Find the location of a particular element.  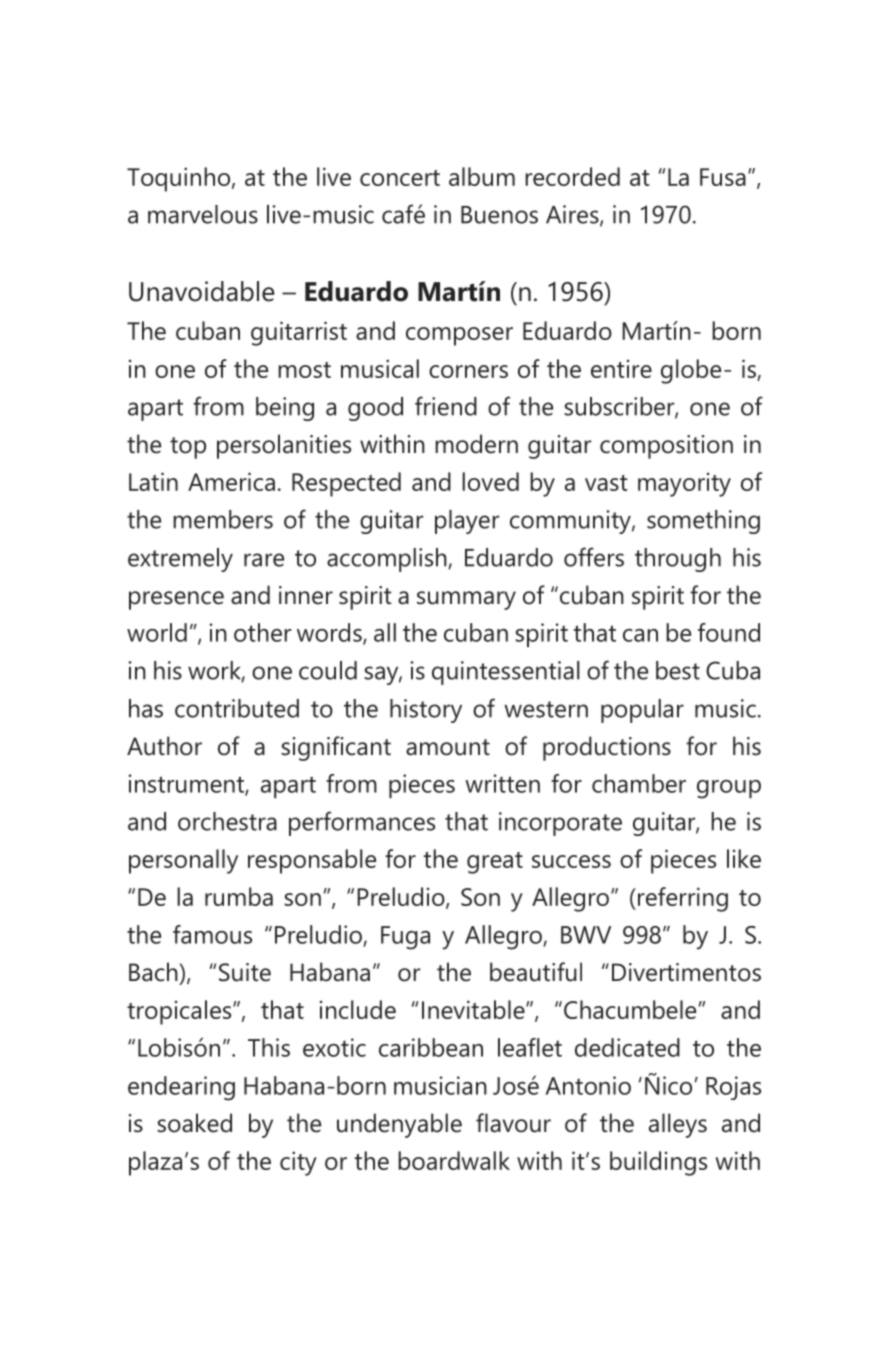

Fusa is located at coordinates (723, 177).
